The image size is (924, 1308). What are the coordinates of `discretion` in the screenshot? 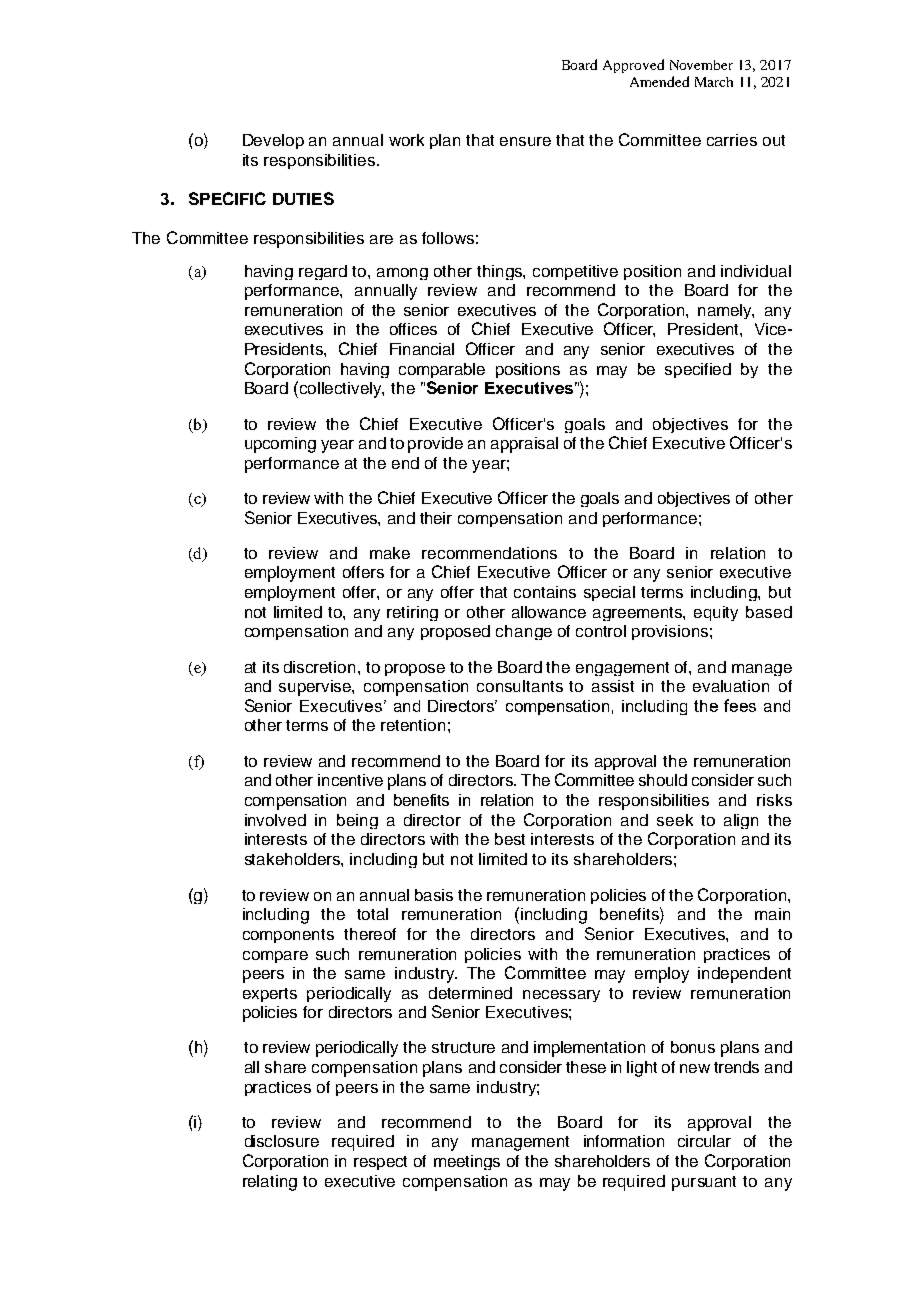 It's located at (319, 667).
